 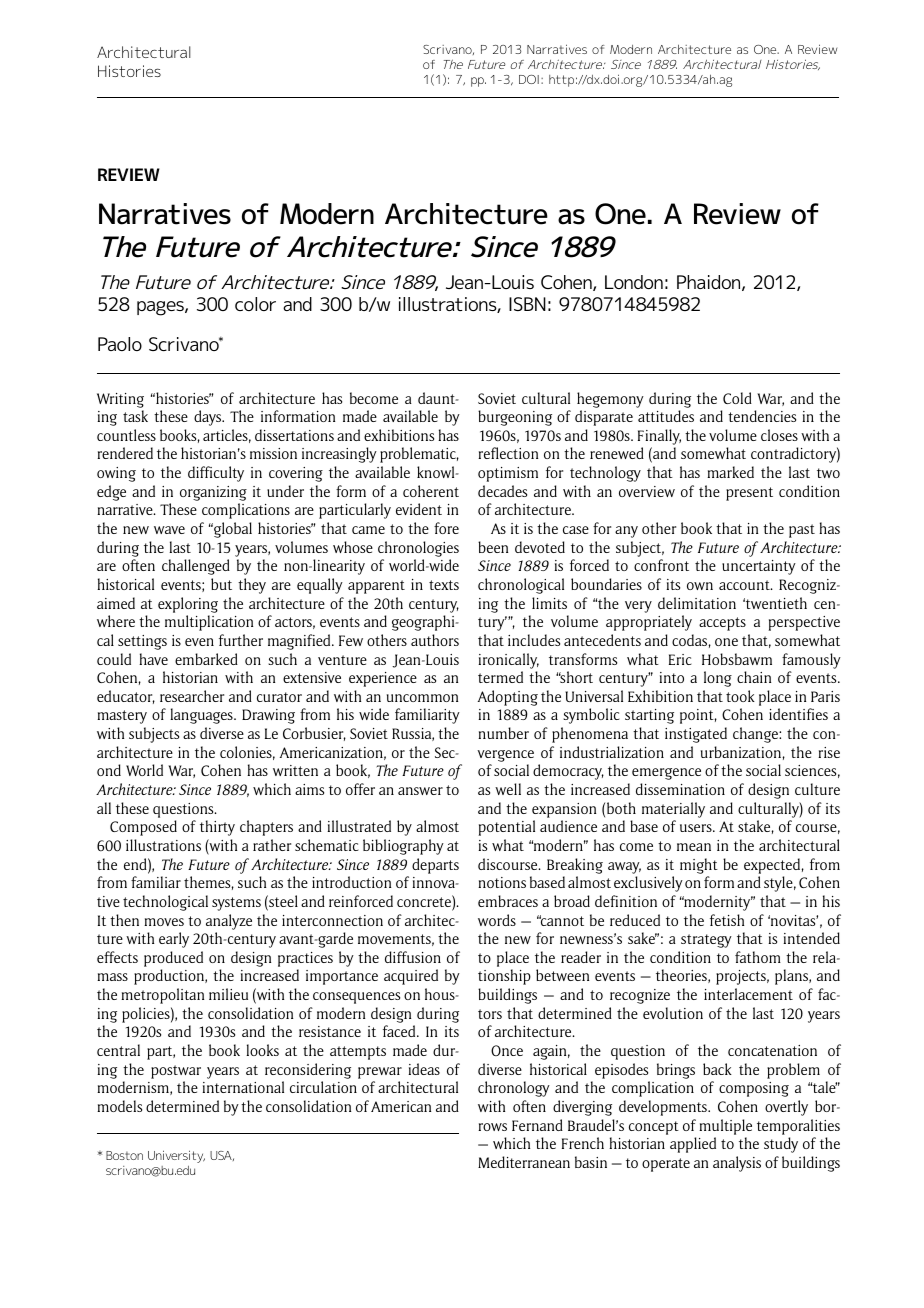 What do you see at coordinates (524, 1162) in the page?
I see `Mediterranean` at bounding box center [524, 1162].
